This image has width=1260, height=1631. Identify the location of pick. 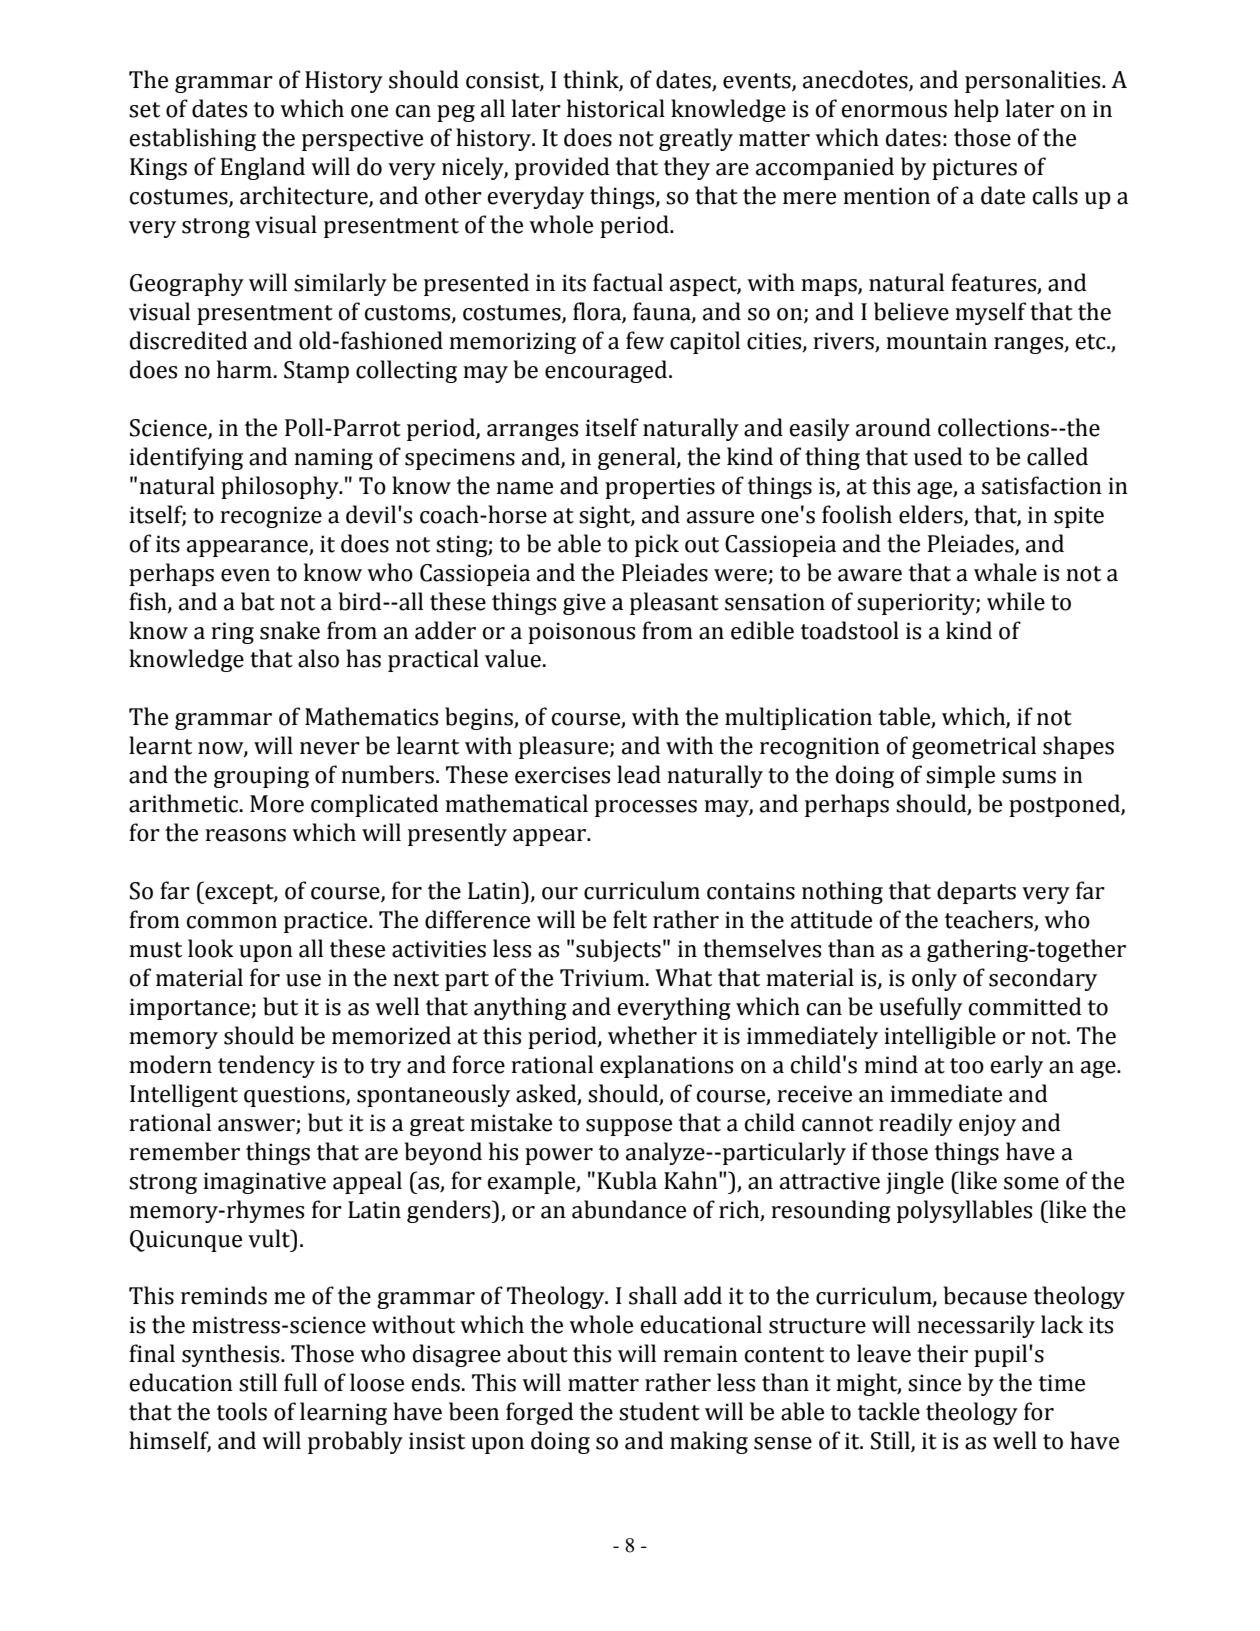
(657, 545).
